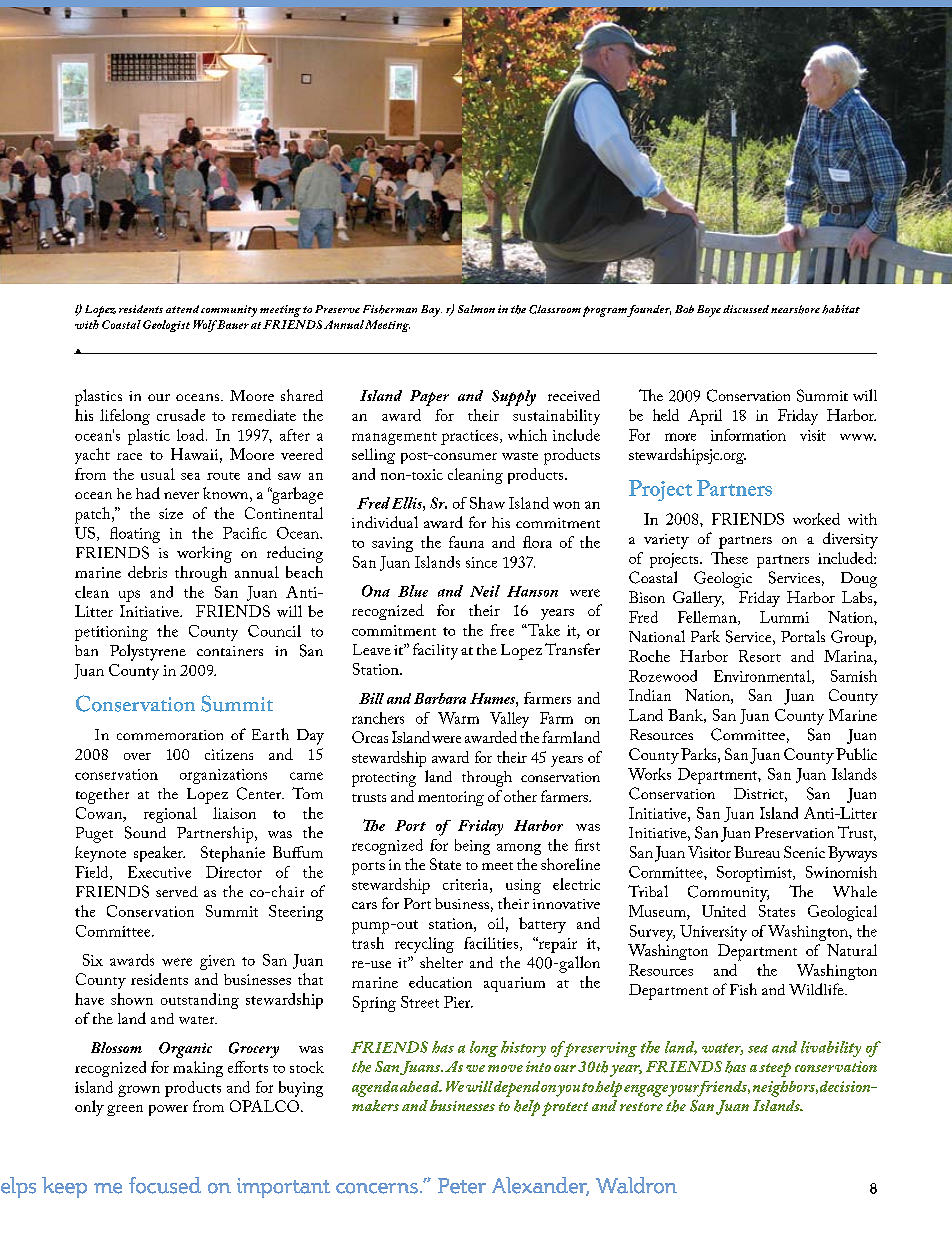  Describe the element at coordinates (431, 311) in the screenshot. I see `Bay` at that location.
